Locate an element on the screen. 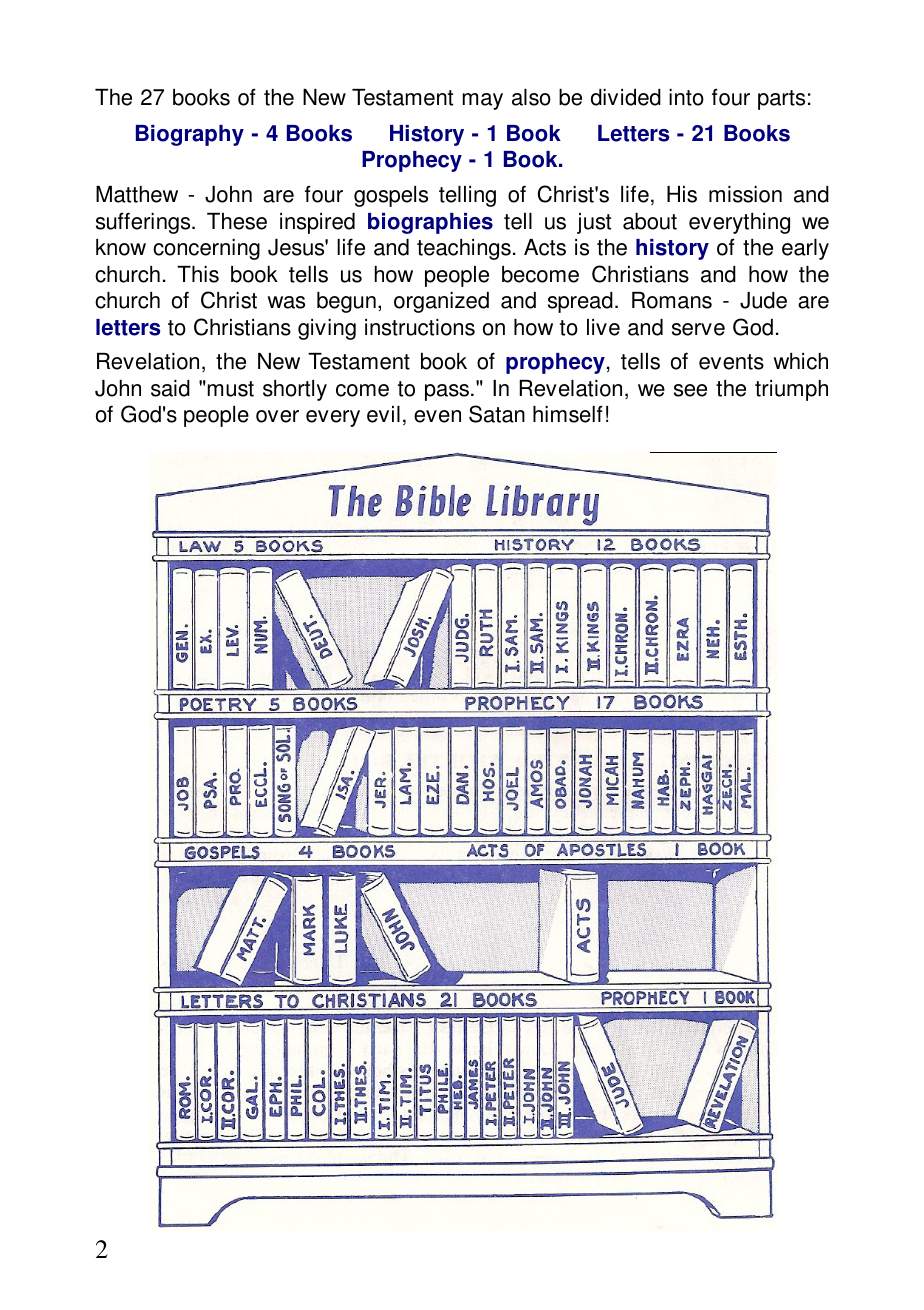  into is located at coordinates (686, 97).
